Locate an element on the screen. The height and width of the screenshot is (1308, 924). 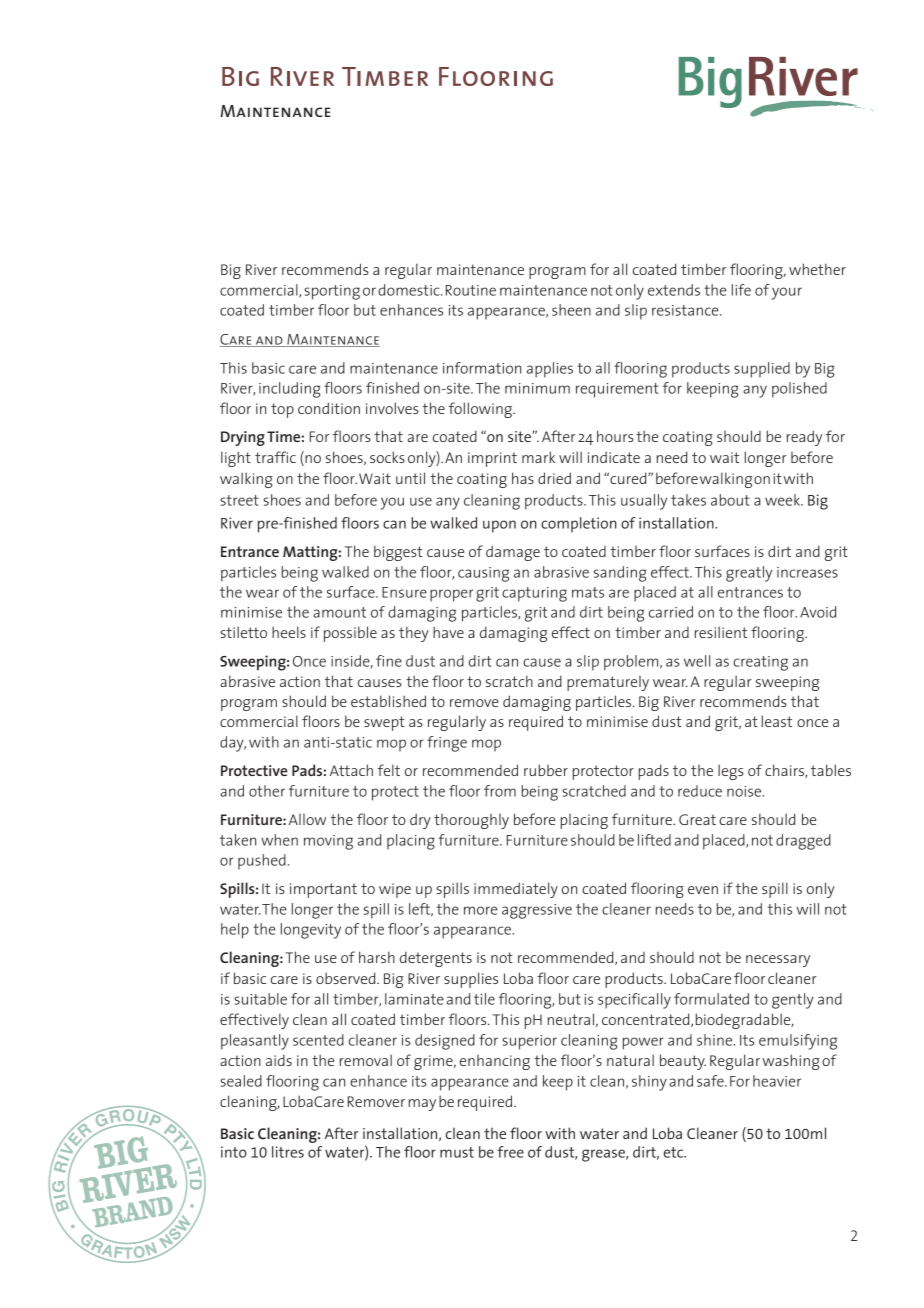
rubber is located at coordinates (546, 770).
